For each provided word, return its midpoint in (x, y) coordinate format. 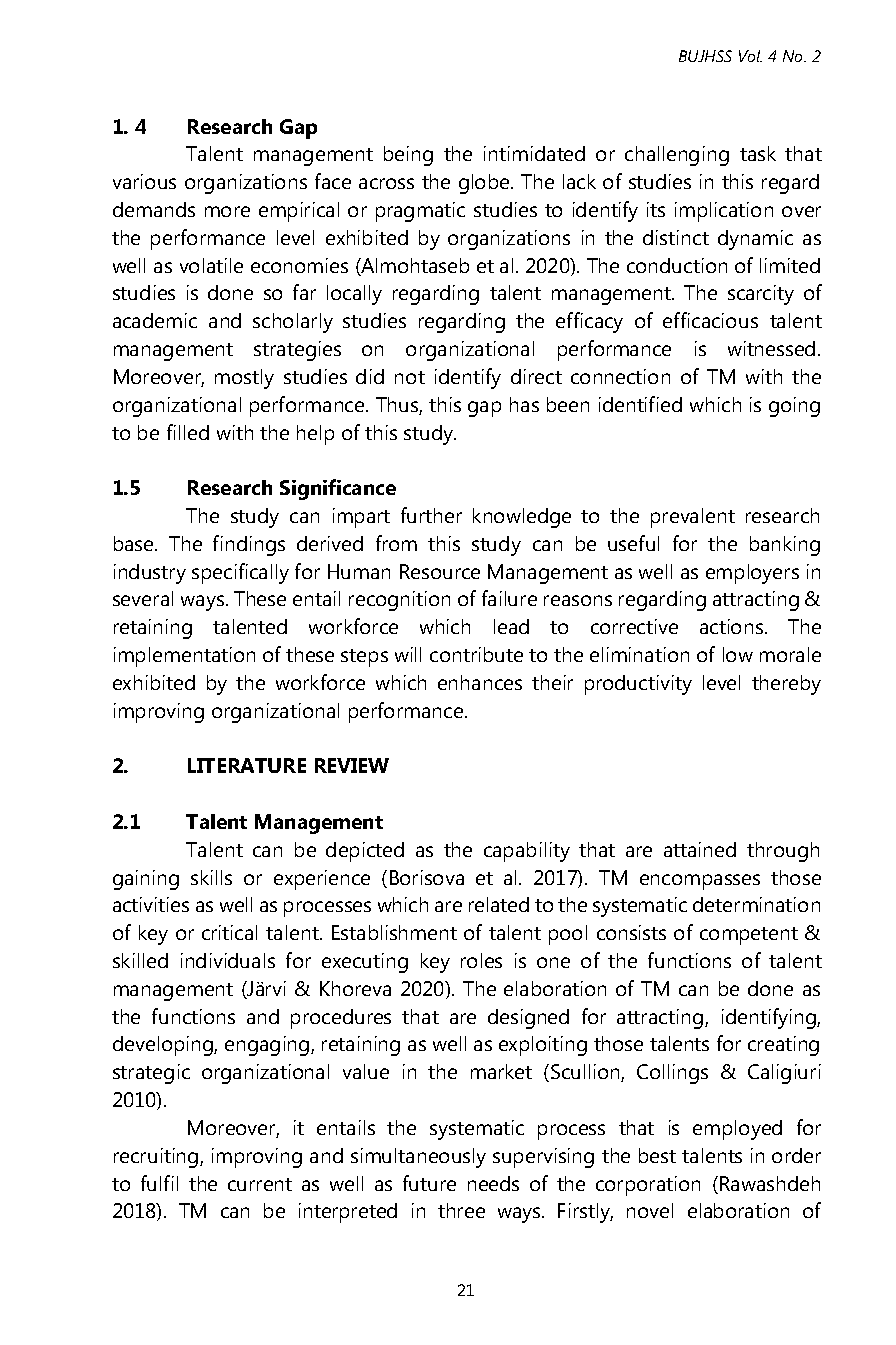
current (260, 1184)
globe (485, 184)
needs (493, 1183)
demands (154, 209)
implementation (184, 657)
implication (724, 212)
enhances (480, 682)
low (738, 654)
